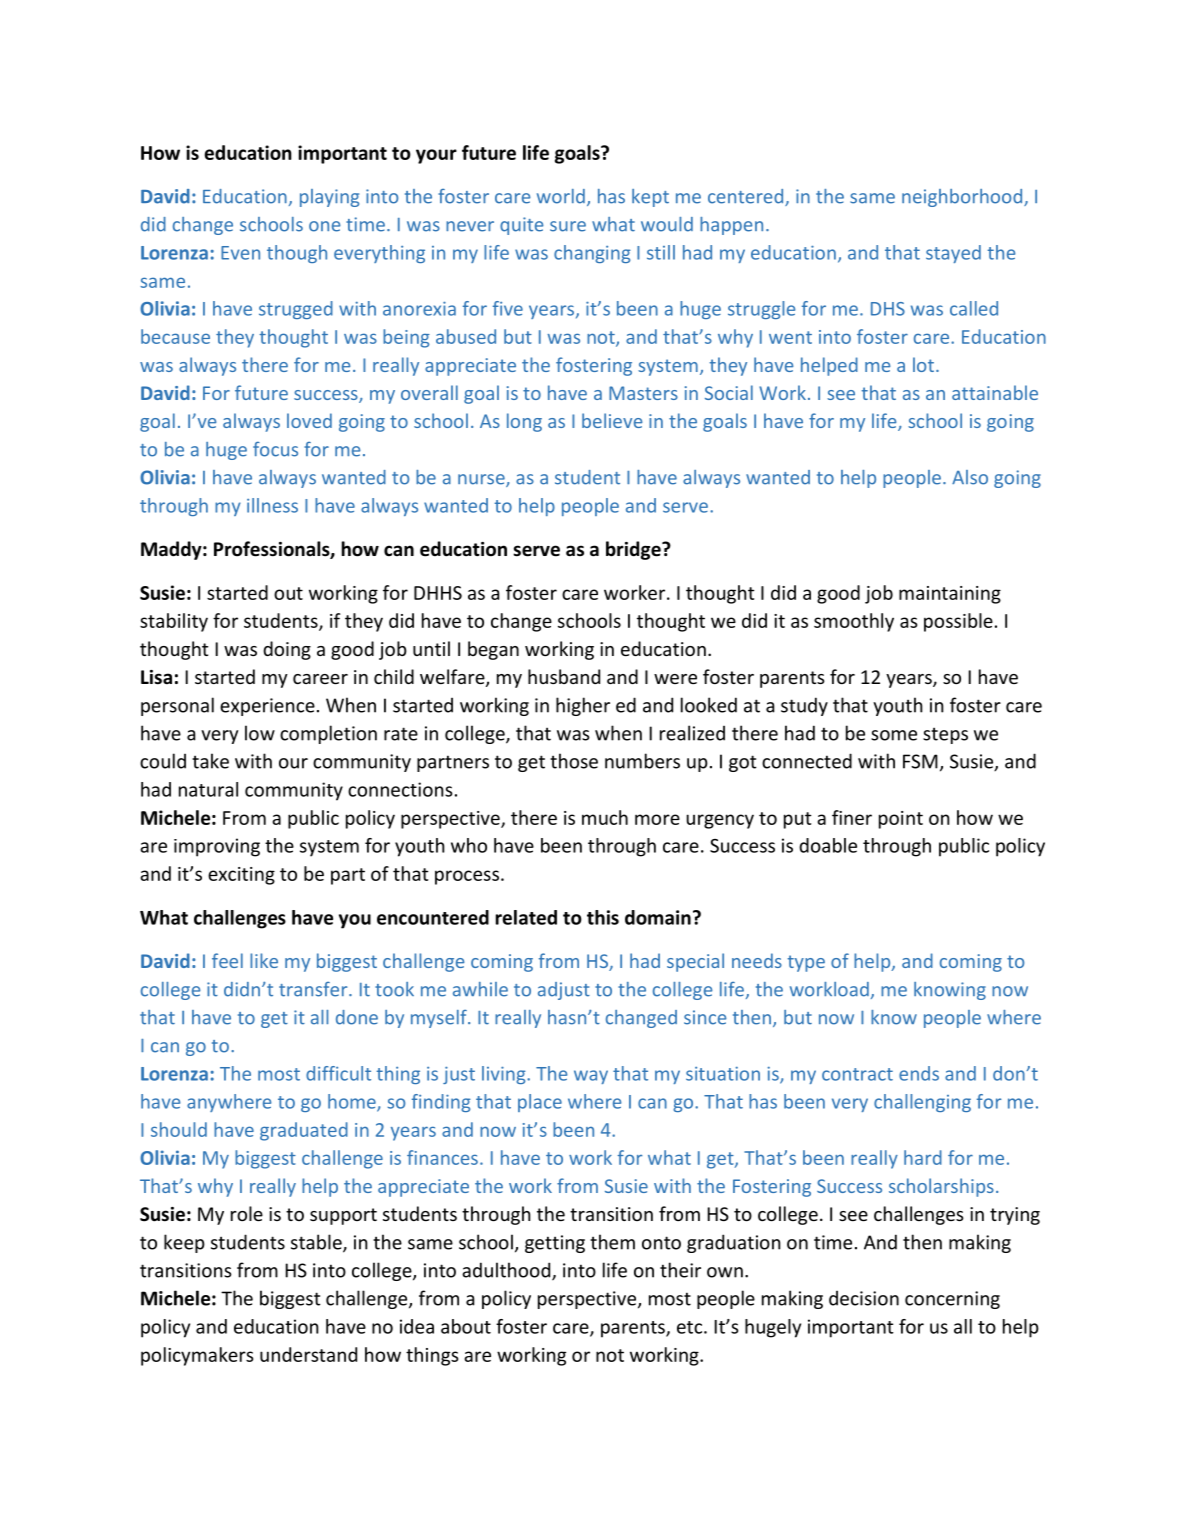  What do you see at coordinates (507, 1271) in the screenshot?
I see `adulthood` at bounding box center [507, 1271].
